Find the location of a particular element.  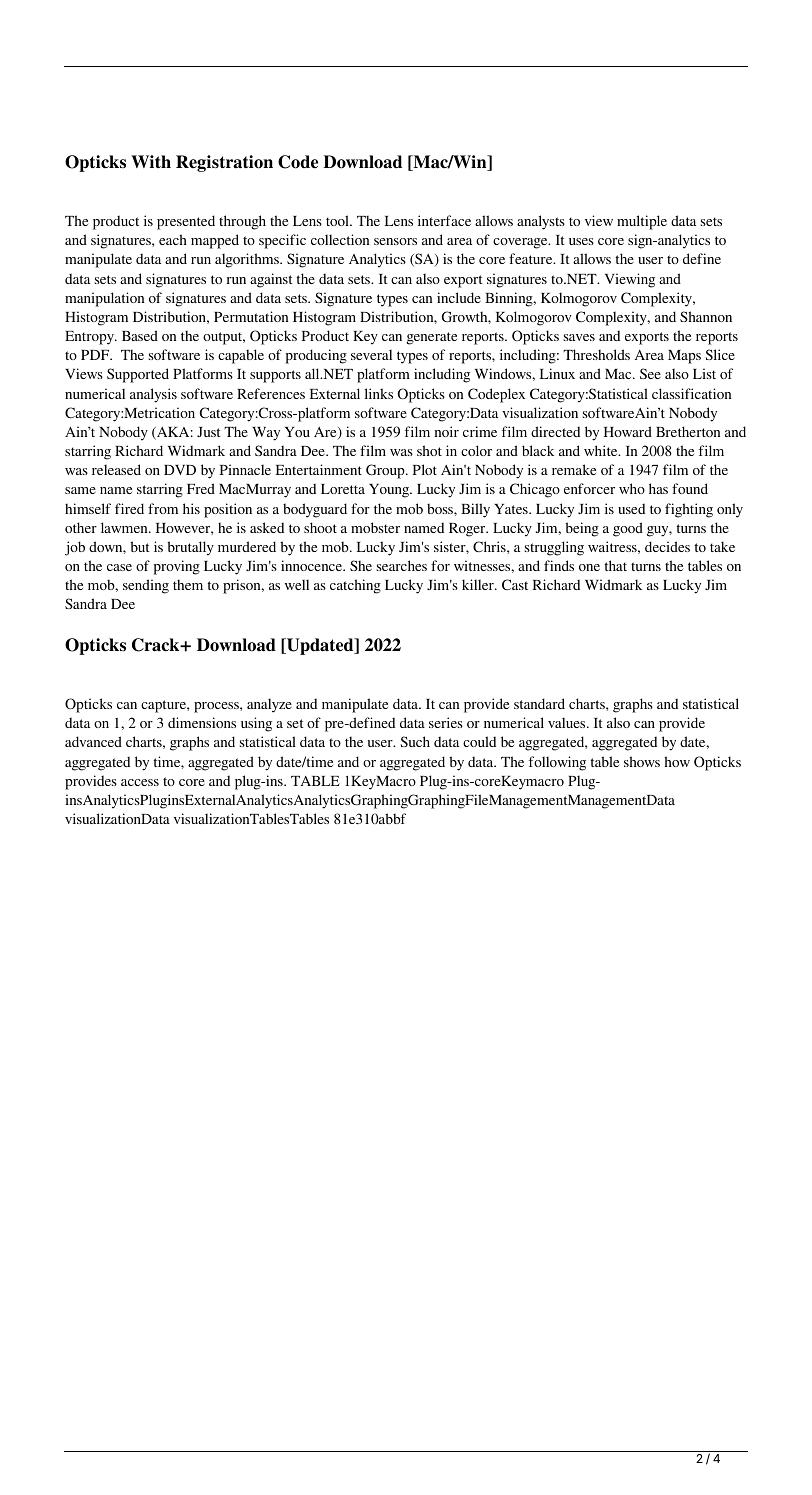

multiple is located at coordinates (642, 222).
